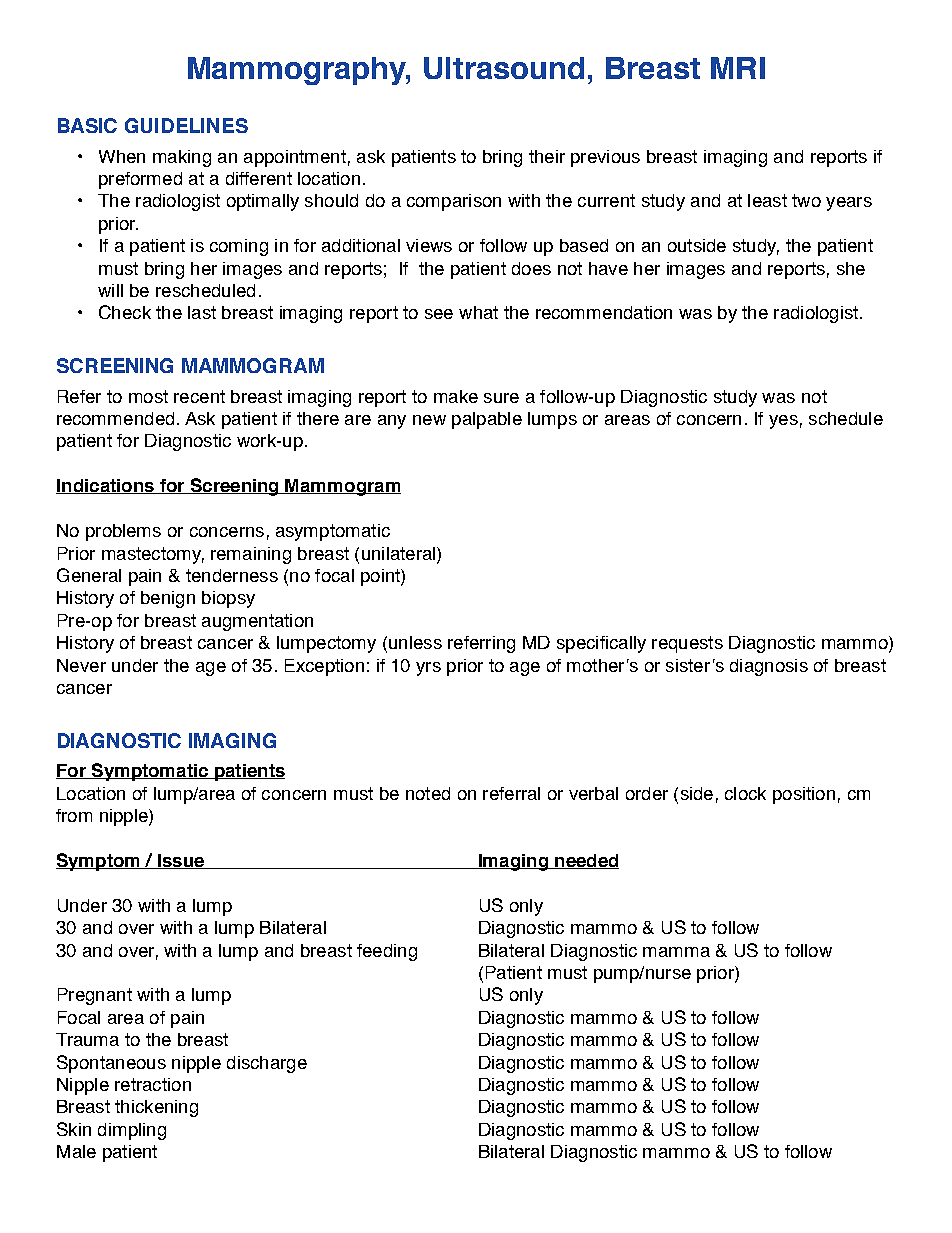 This screenshot has height=1233, width=952. What do you see at coordinates (504, 68) in the screenshot?
I see `Ultrasound` at bounding box center [504, 68].
